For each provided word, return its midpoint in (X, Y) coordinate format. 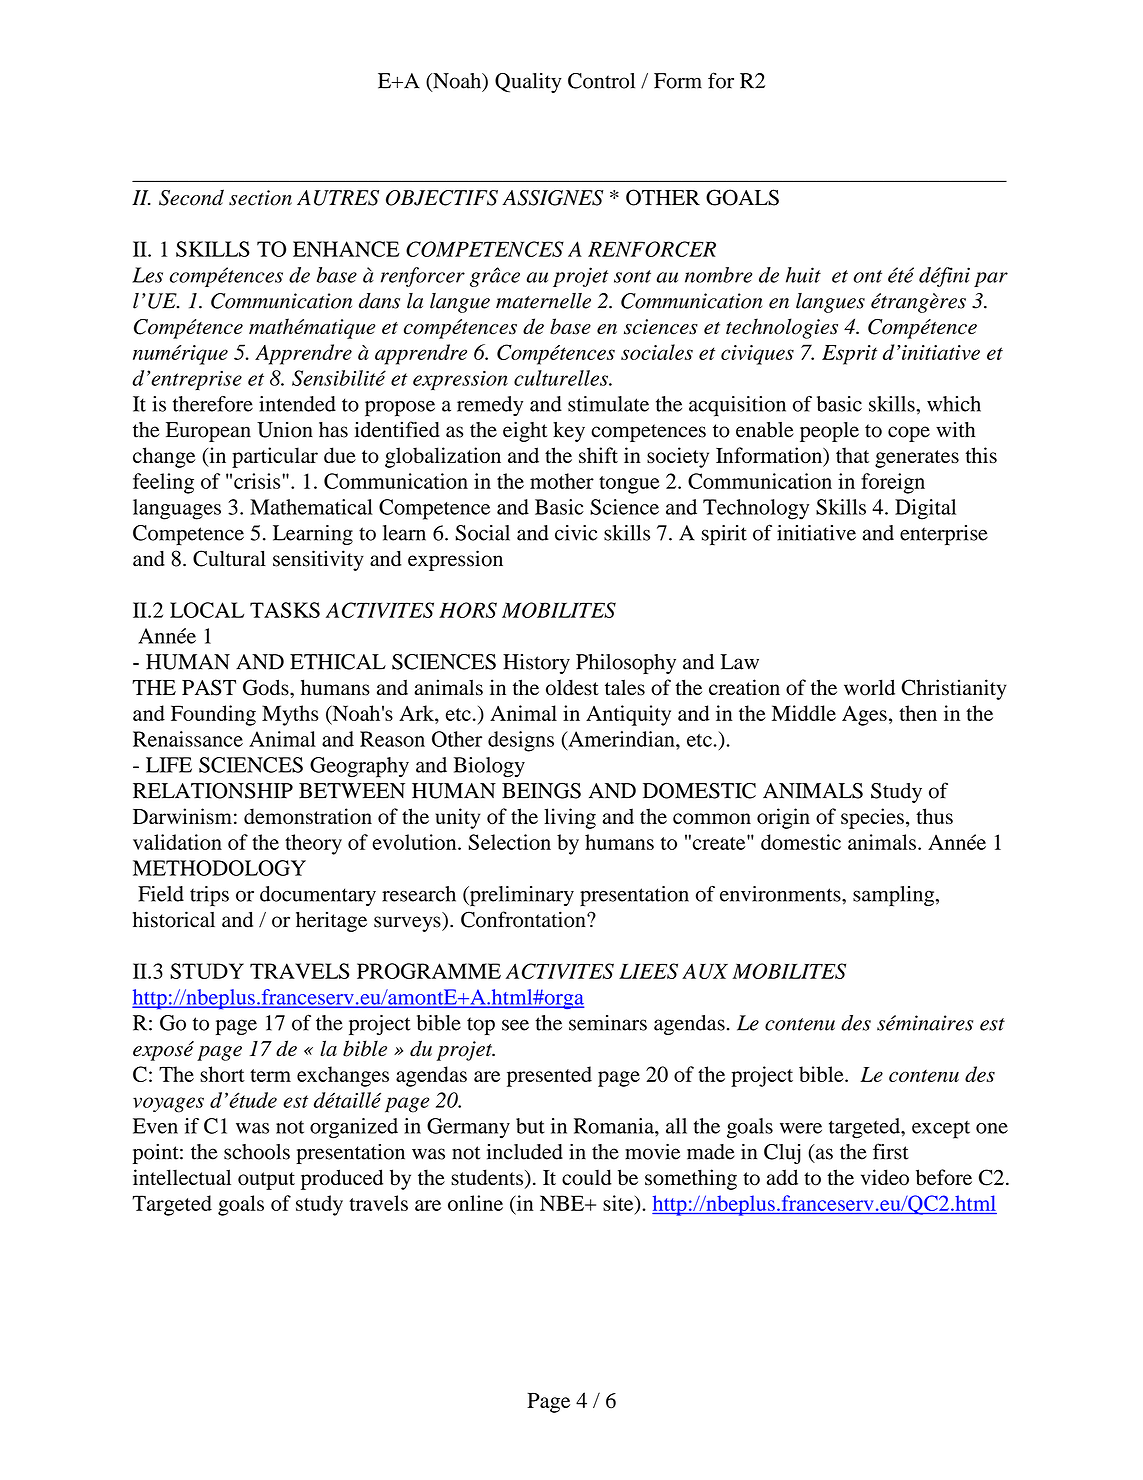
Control (601, 81)
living (570, 818)
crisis (258, 481)
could (587, 1177)
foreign (893, 483)
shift (598, 455)
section (260, 198)
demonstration (308, 816)
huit (803, 275)
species (872, 818)
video (885, 1177)
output (266, 1181)
